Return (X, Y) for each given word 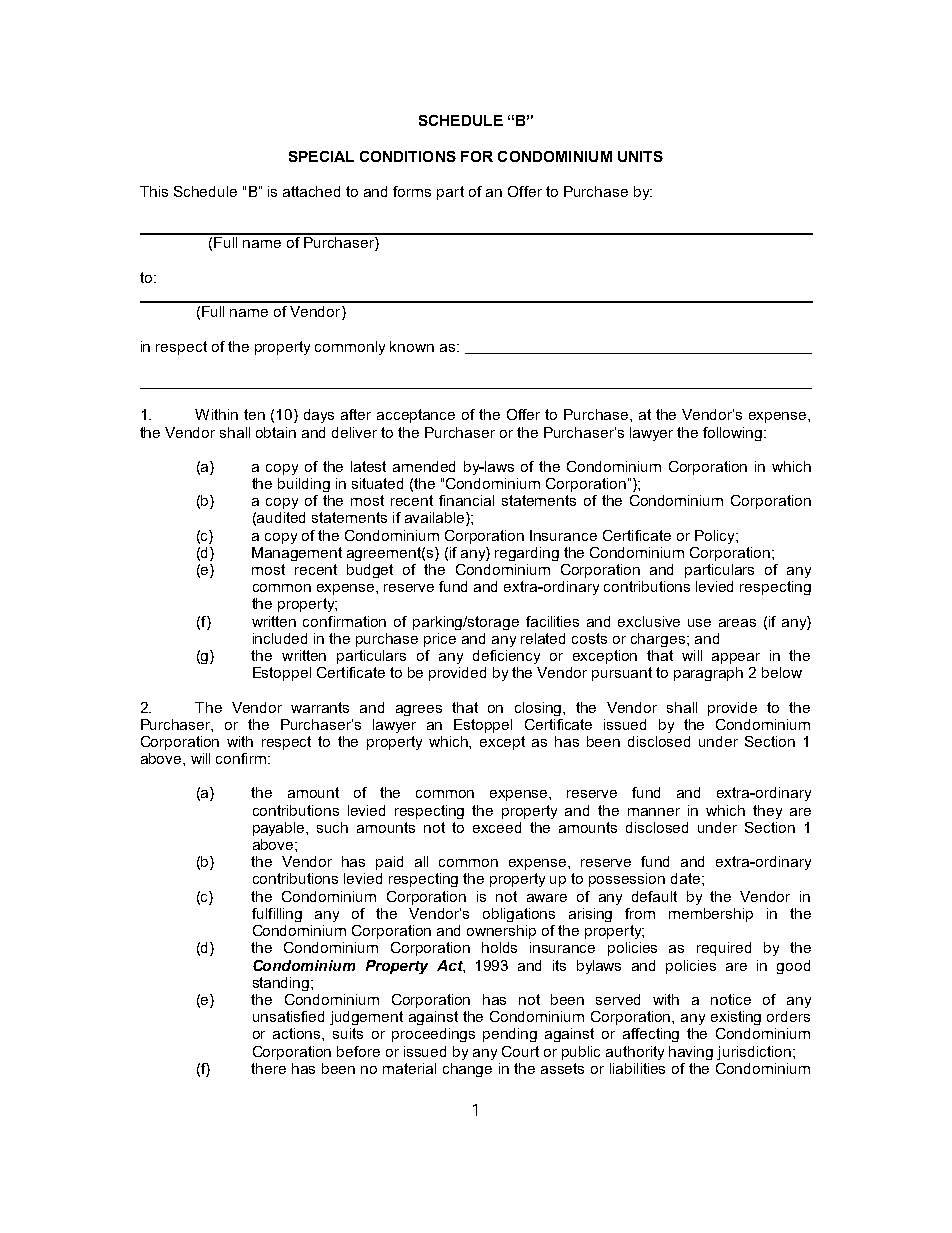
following (734, 434)
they (767, 812)
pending (510, 1035)
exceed (497, 827)
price (440, 640)
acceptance (416, 416)
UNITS (640, 156)
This (154, 191)
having (691, 1053)
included (280, 638)
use (699, 623)
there (268, 1068)
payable (280, 829)
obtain (276, 432)
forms (412, 191)
